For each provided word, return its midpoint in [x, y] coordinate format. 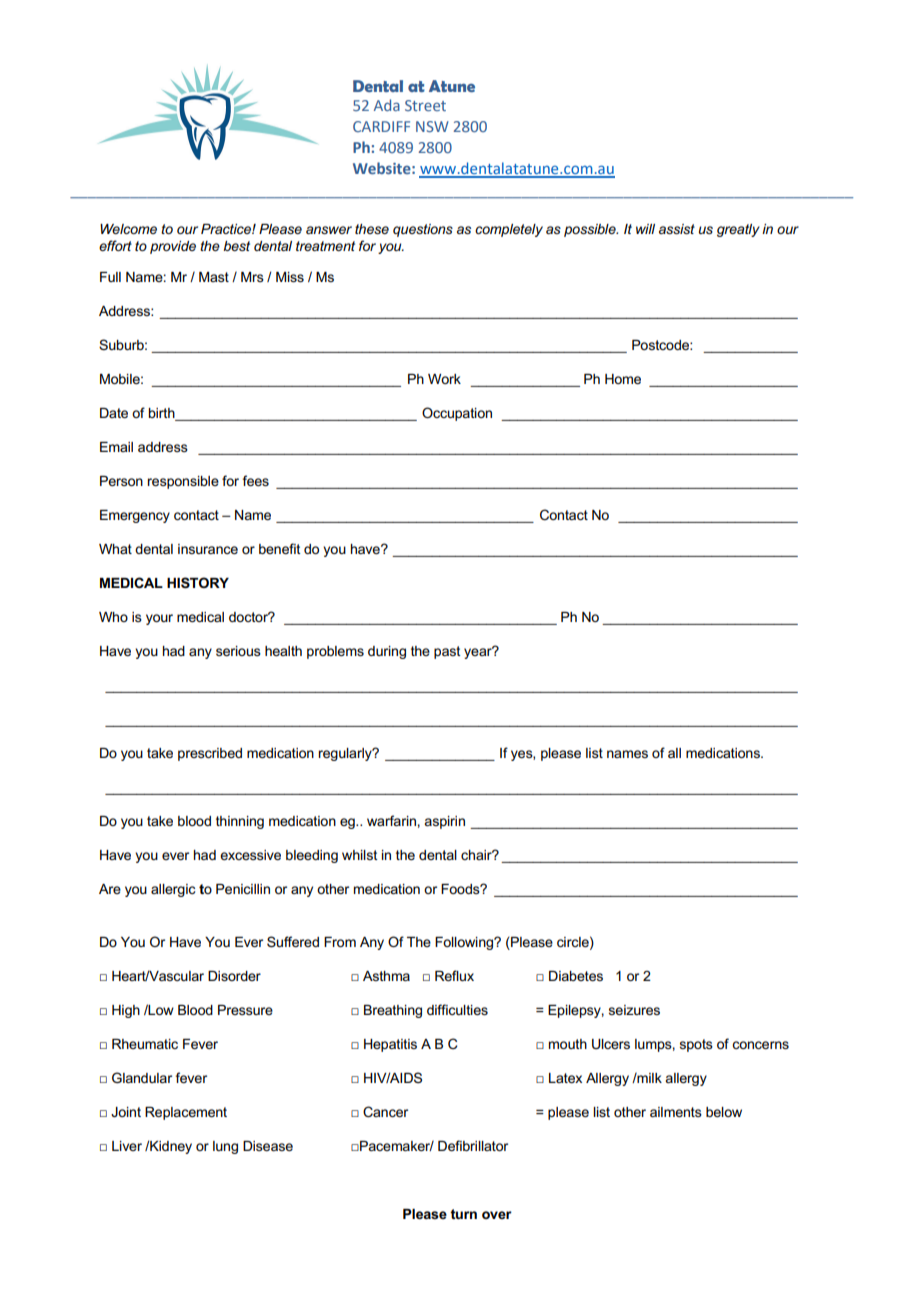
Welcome [128, 229]
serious [238, 651]
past [447, 652]
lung [225, 1147]
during [387, 652]
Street [425, 105]
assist [677, 229]
